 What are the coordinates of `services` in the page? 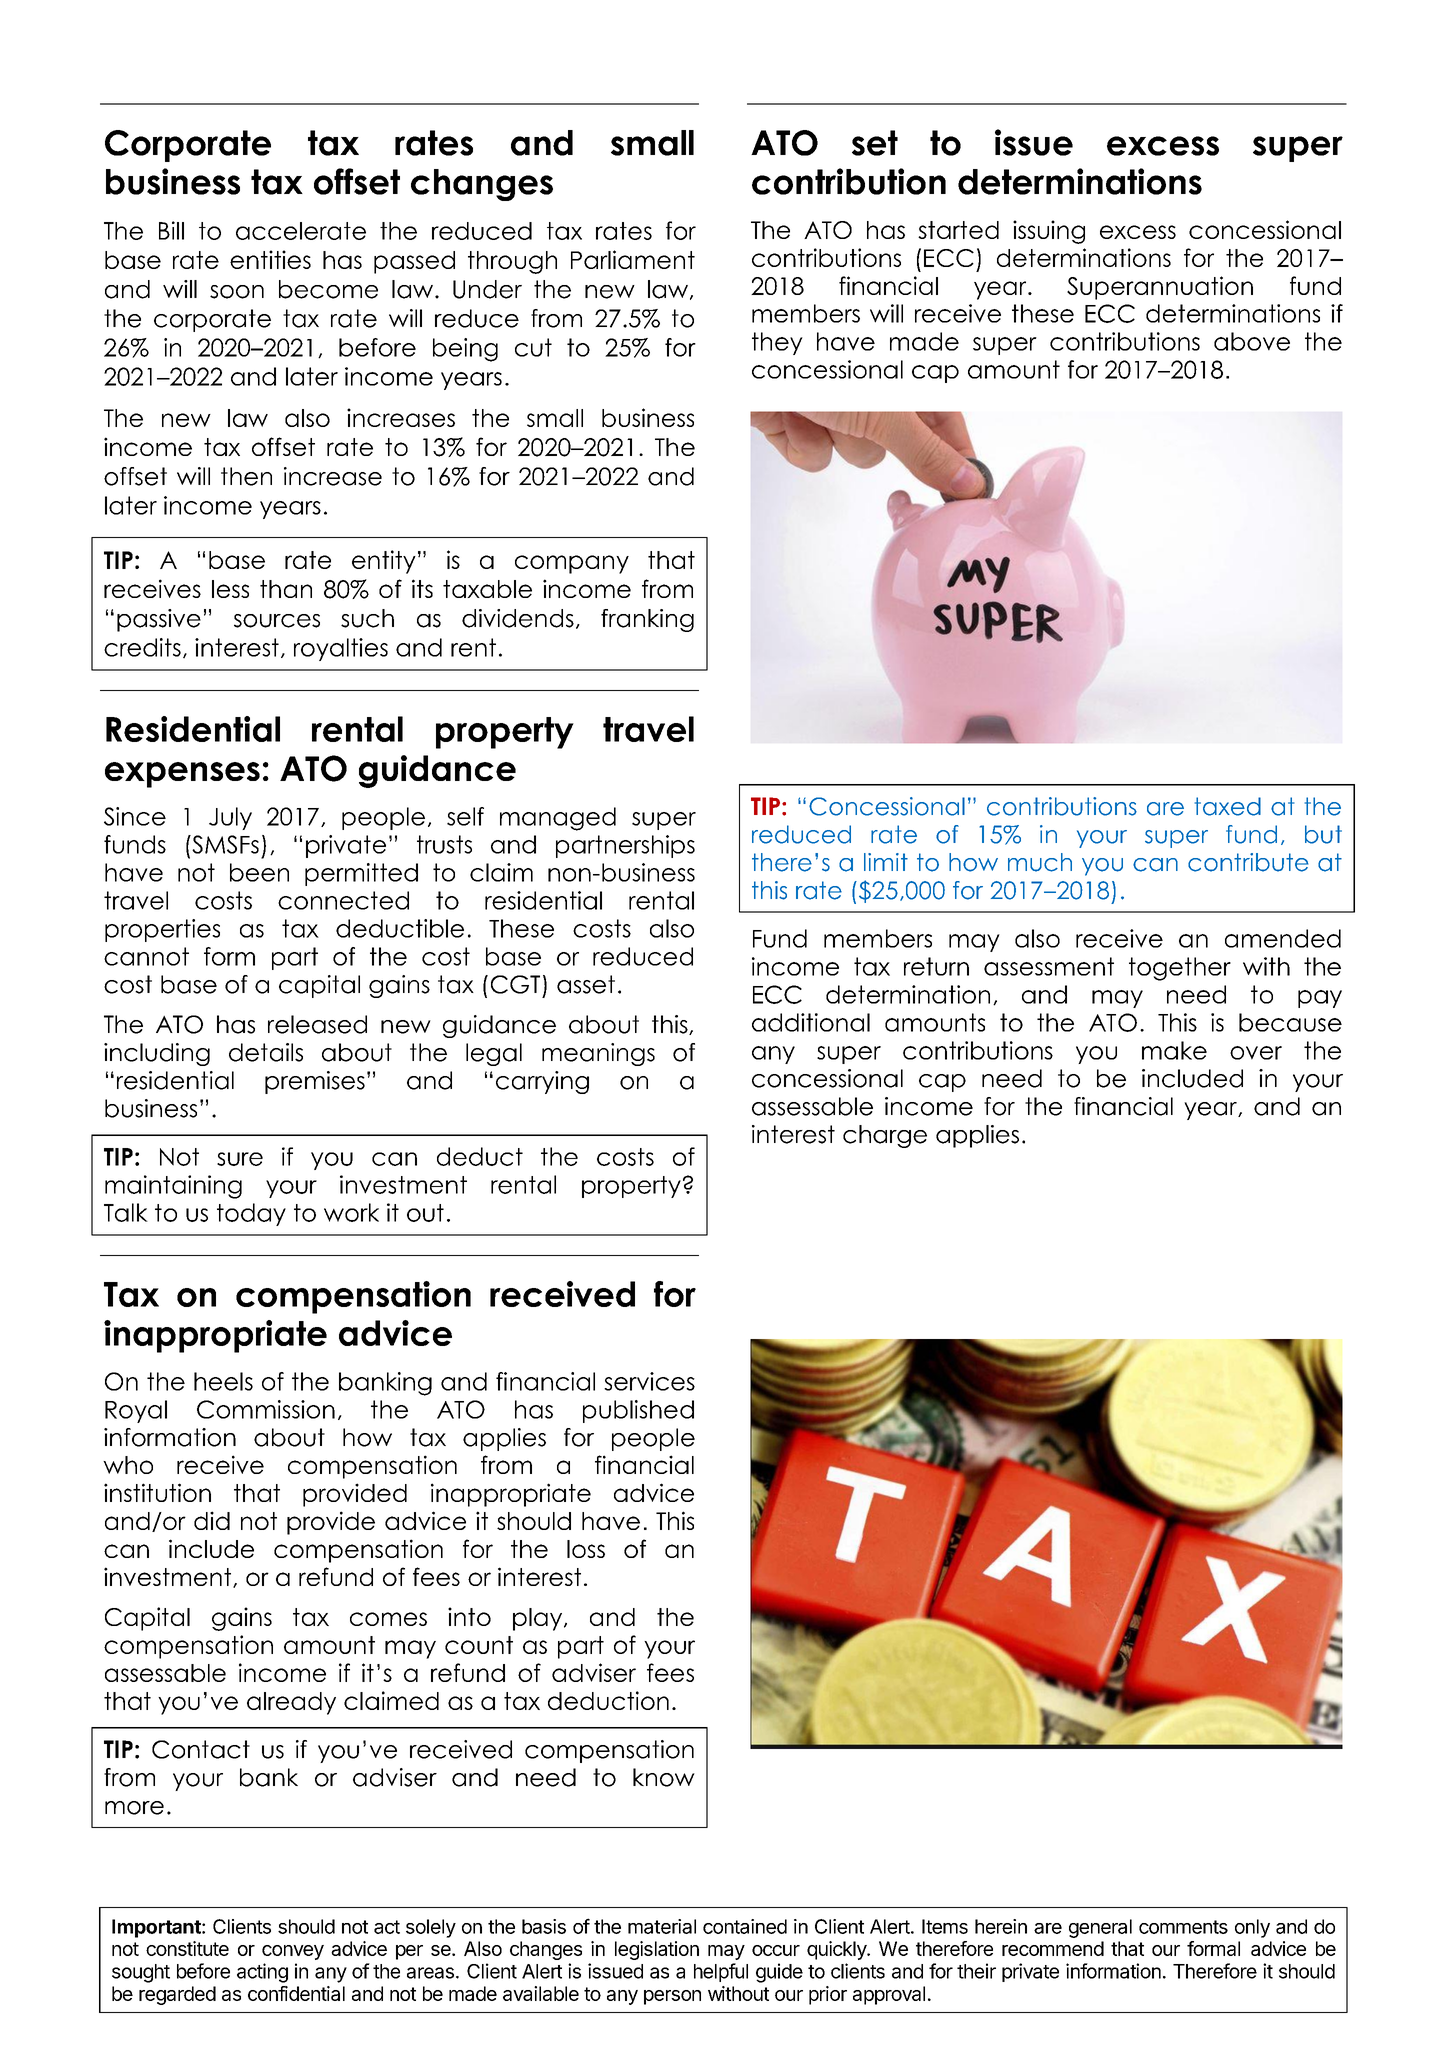 It's located at (649, 1381).
